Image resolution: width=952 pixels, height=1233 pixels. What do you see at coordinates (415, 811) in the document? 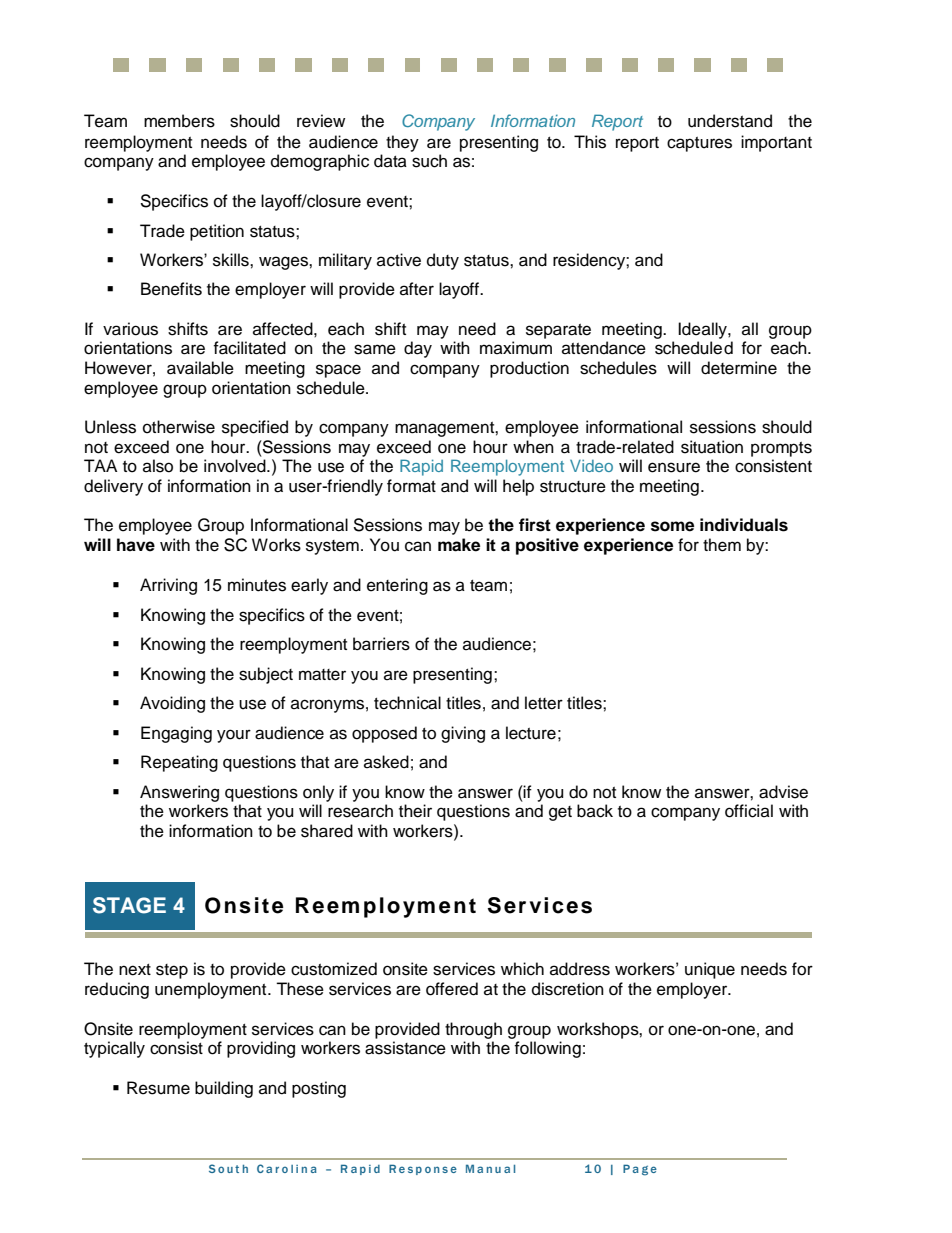
I see `their` at bounding box center [415, 811].
